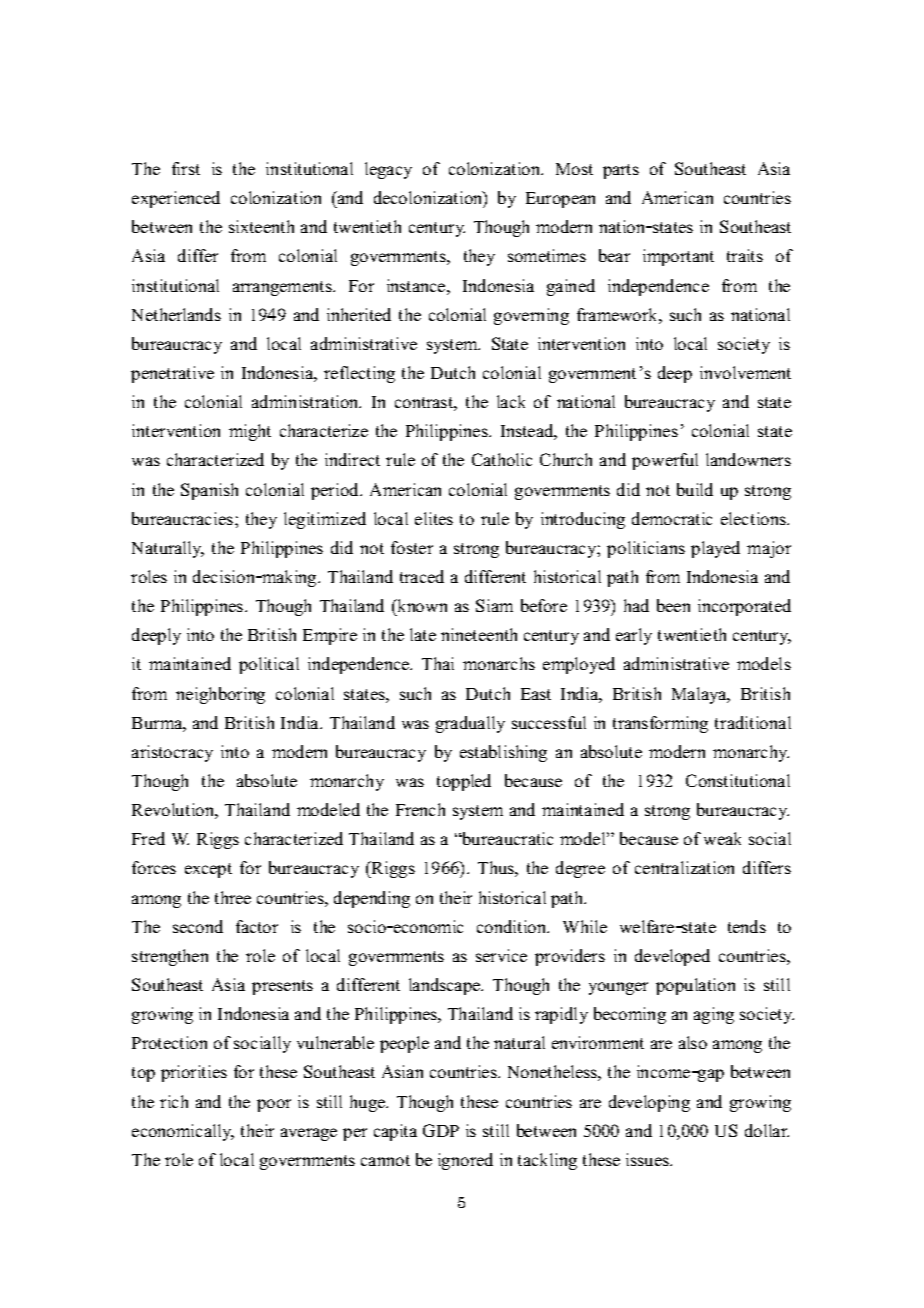  I want to click on Catholic, so click(502, 459).
